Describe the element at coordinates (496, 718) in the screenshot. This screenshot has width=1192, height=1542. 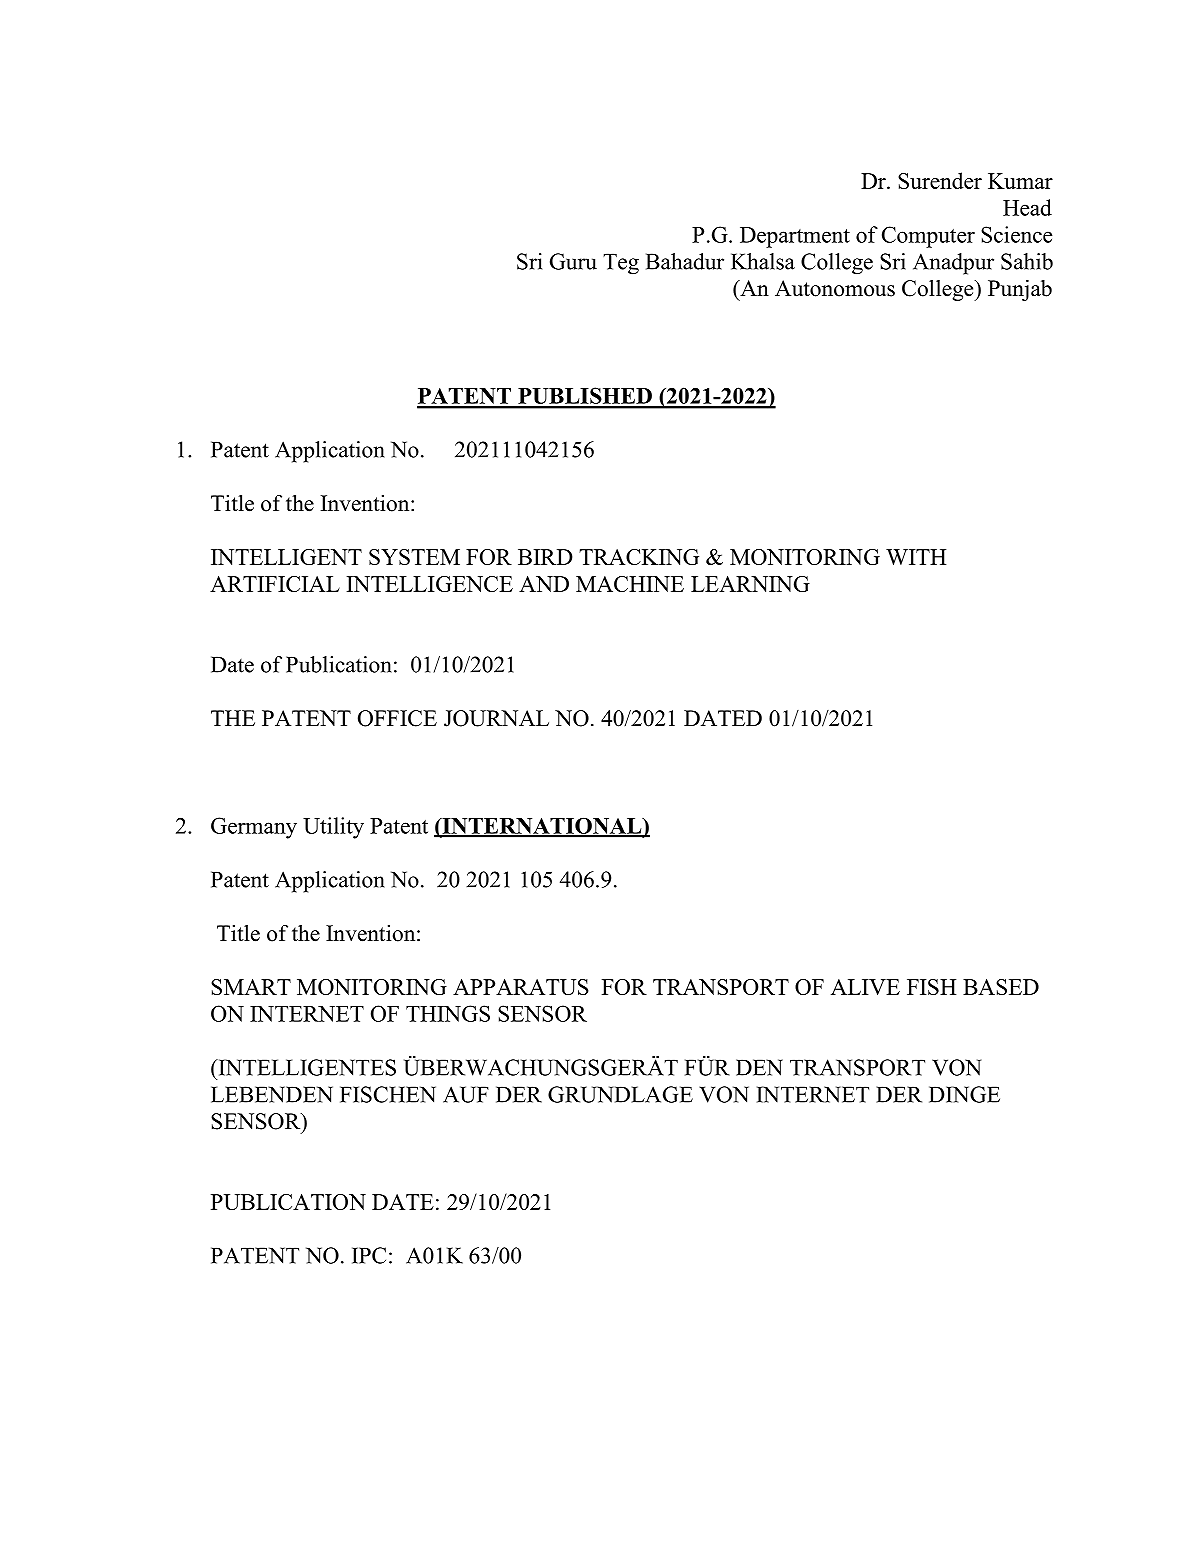
I see `JOURNAL` at that location.
